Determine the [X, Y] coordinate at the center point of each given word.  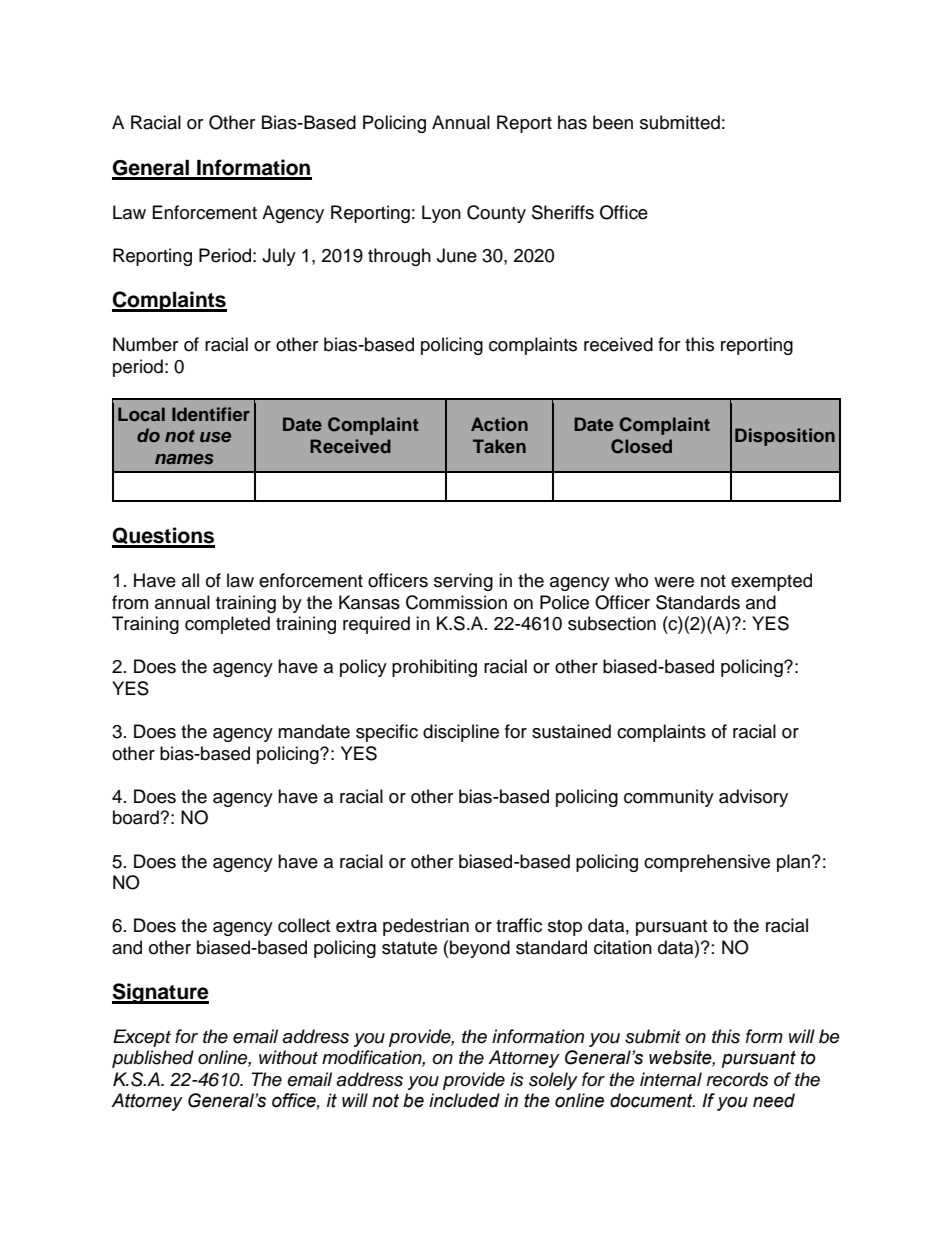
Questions [163, 537]
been [613, 122]
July [279, 257]
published [153, 1059]
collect [304, 925]
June [457, 255]
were [674, 582]
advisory [753, 798]
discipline [461, 733]
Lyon [441, 214]
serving [463, 582]
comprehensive [707, 863]
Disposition [785, 437]
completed [227, 625]
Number [145, 344]
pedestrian [426, 927]
